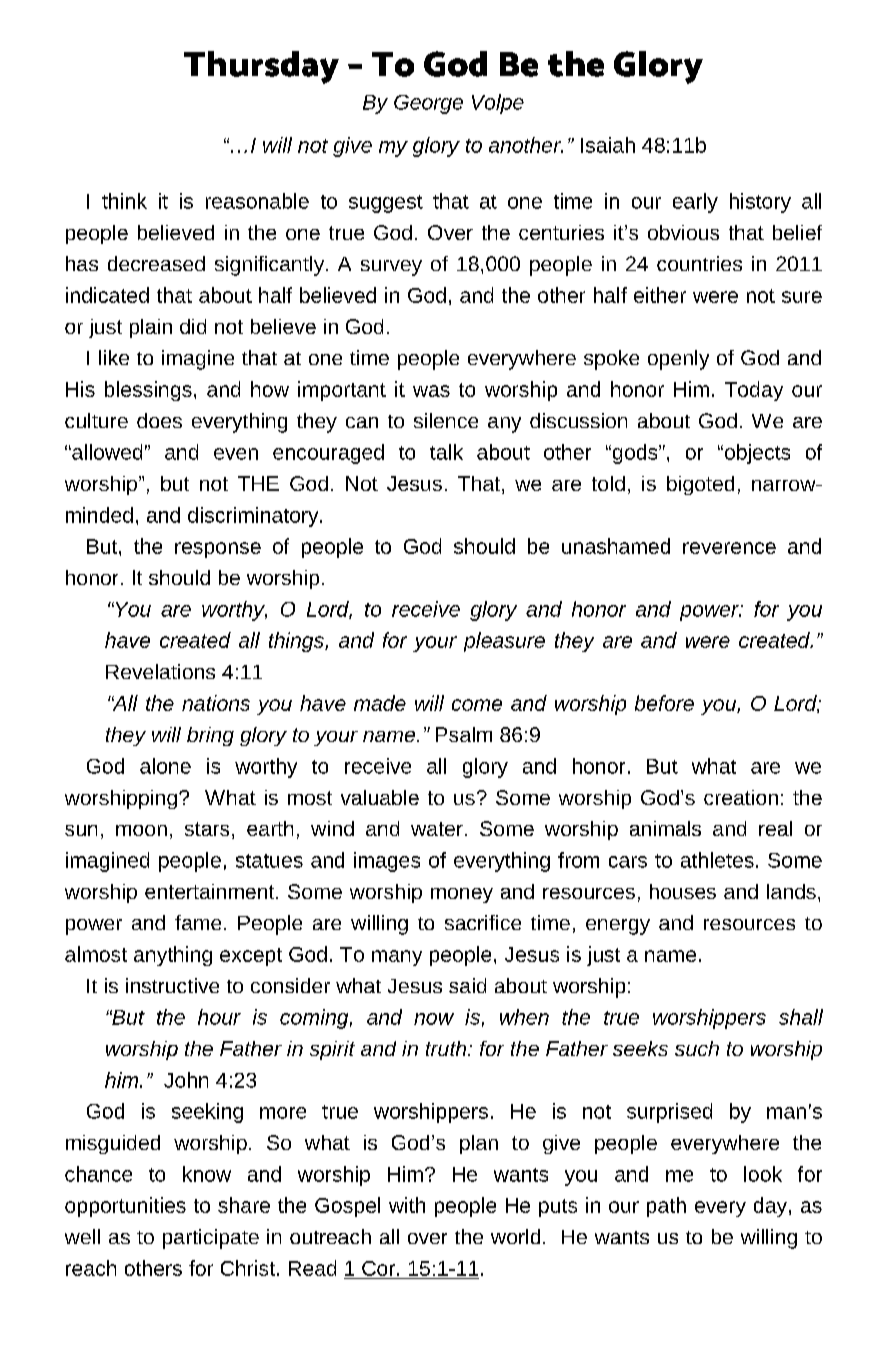 The height and width of the screenshot is (1372, 887). Describe the element at coordinates (608, 145) in the screenshot. I see `Isaiah` at that location.
